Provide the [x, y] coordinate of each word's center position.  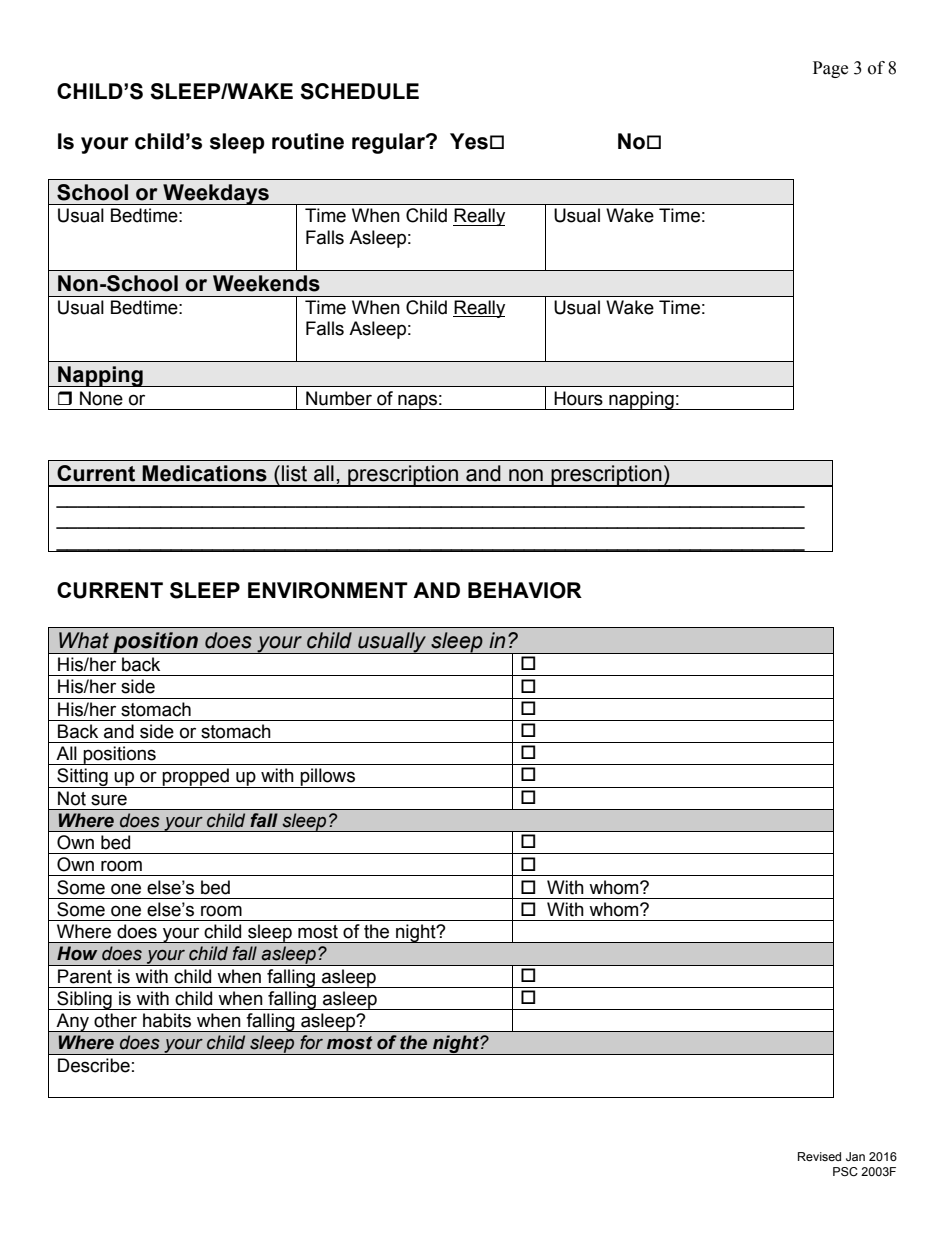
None [101, 398]
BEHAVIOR [525, 590]
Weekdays [216, 194]
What [84, 640]
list [294, 473]
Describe [94, 1065]
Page [830, 69]
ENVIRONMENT [328, 590]
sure [109, 800]
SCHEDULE [359, 91]
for [311, 1042]
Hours [578, 398]
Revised [819, 1156]
